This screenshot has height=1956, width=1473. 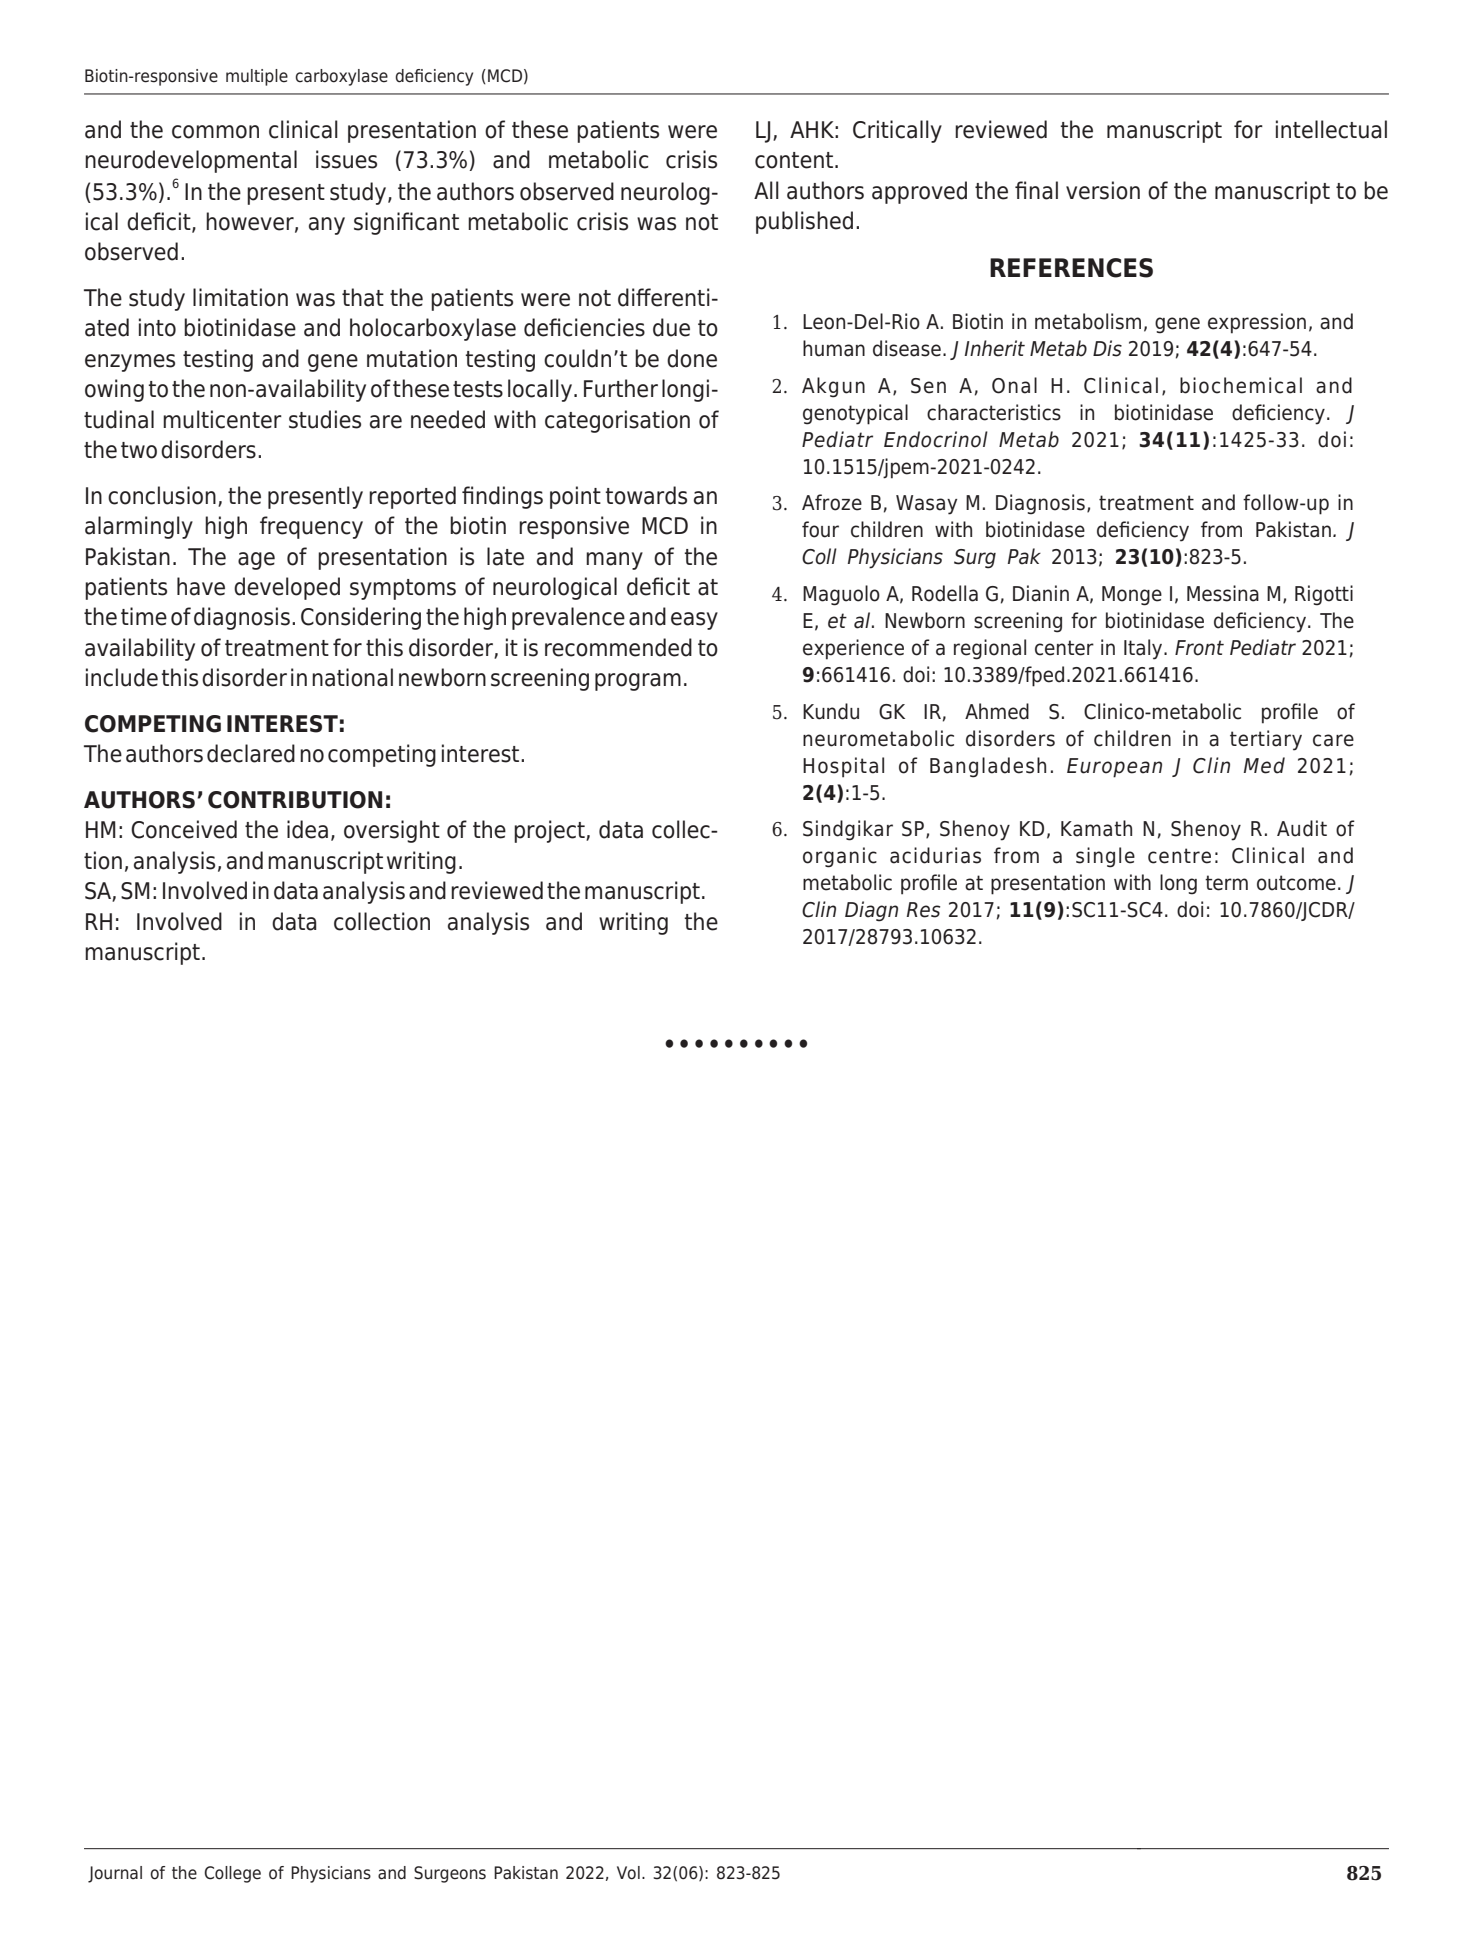 What do you see at coordinates (392, 831) in the screenshot?
I see `oversight` at bounding box center [392, 831].
